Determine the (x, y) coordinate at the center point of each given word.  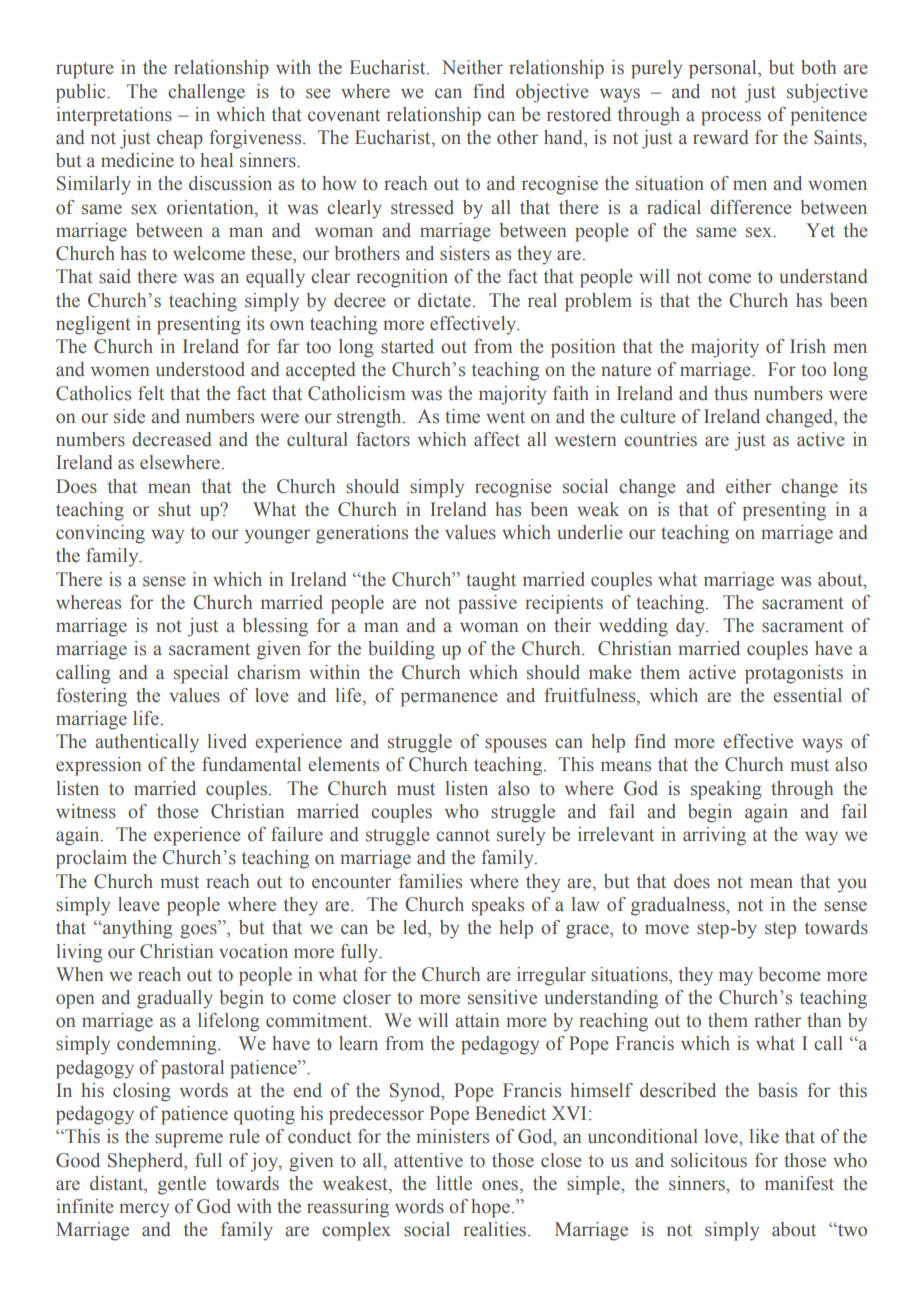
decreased (172, 439)
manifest (799, 1183)
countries (660, 439)
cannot (463, 835)
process (731, 118)
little (454, 1183)
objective (552, 93)
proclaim (91, 859)
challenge (206, 93)
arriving (714, 836)
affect (497, 439)
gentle (182, 1185)
